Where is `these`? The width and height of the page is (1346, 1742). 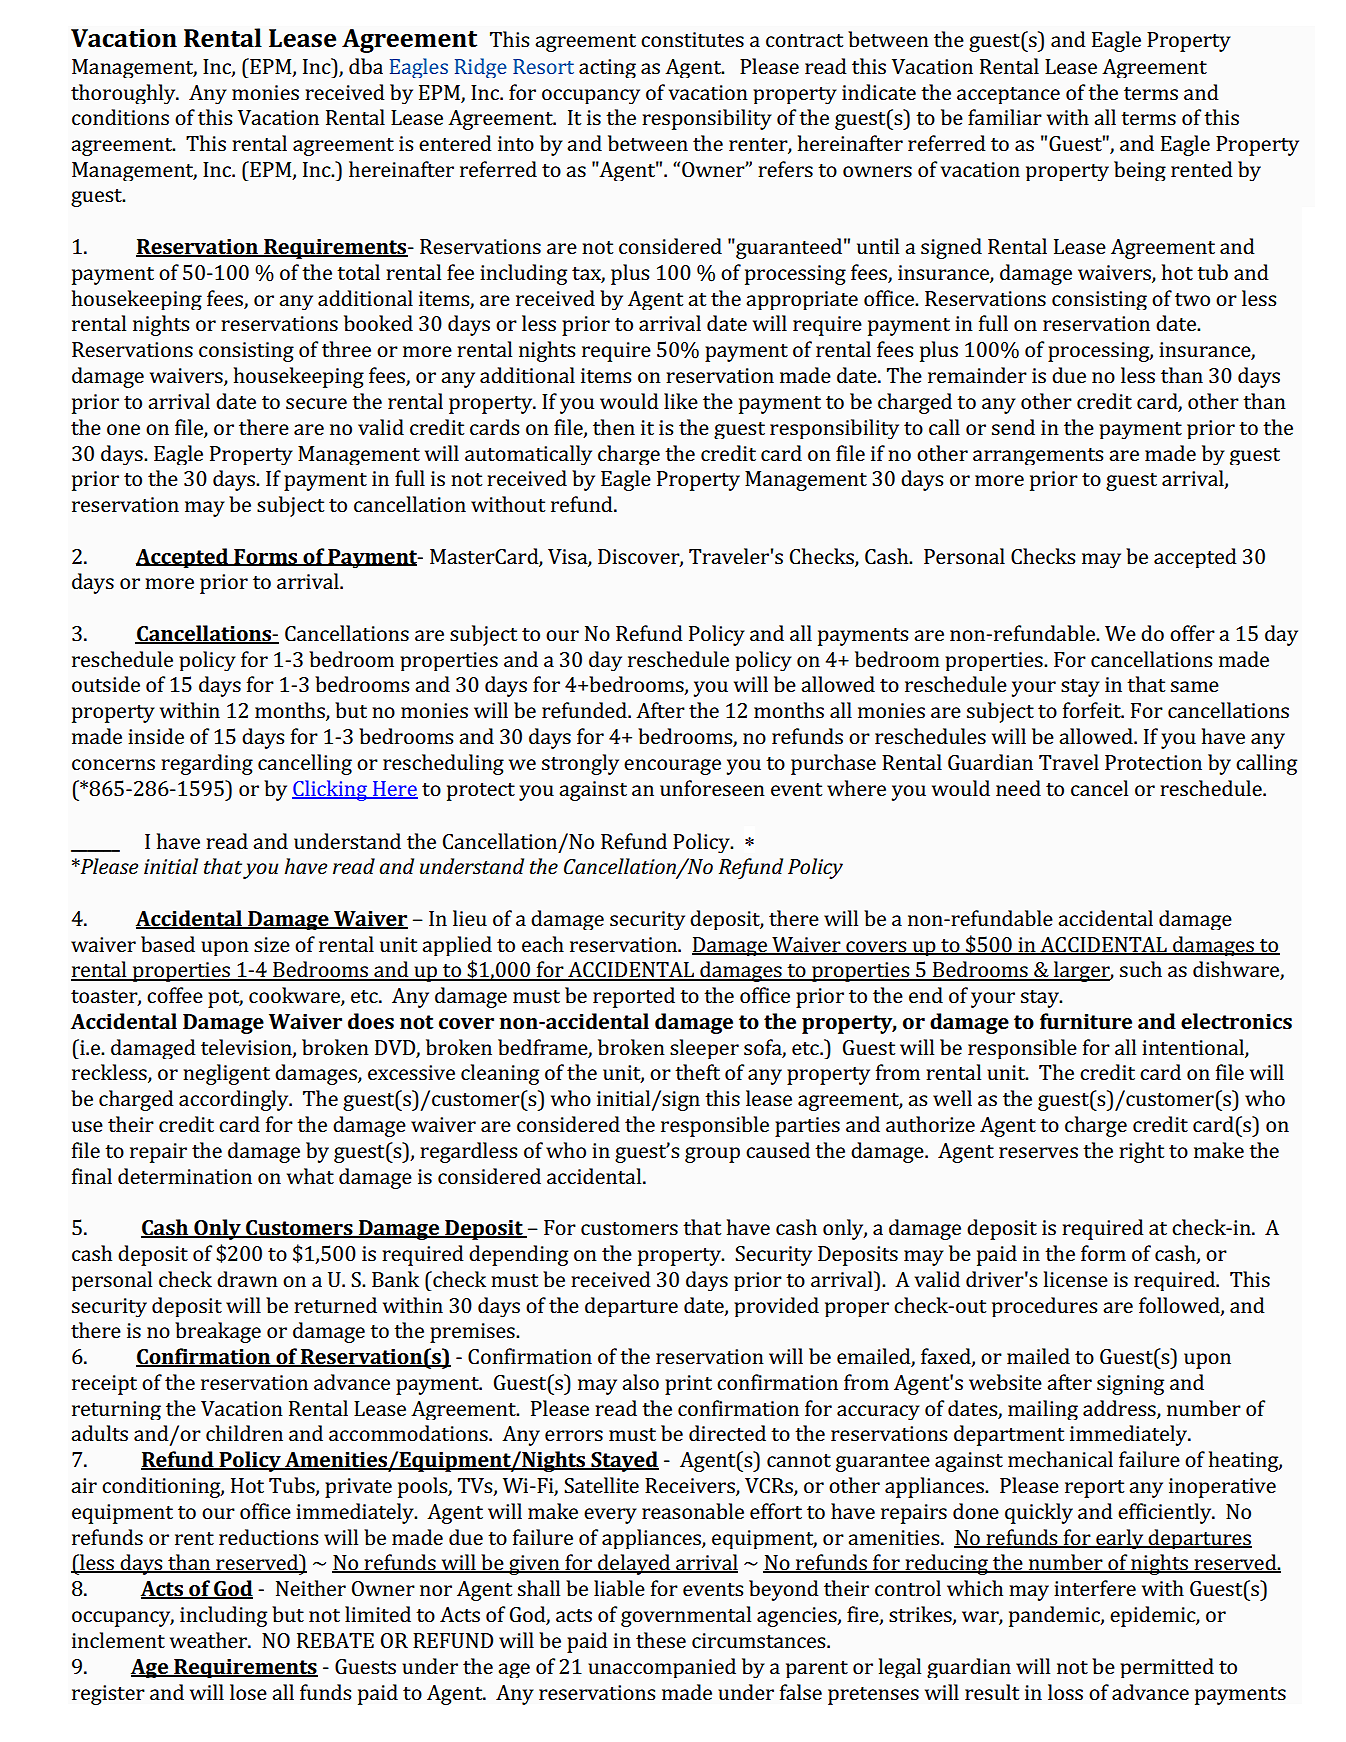
these is located at coordinates (661, 1640).
